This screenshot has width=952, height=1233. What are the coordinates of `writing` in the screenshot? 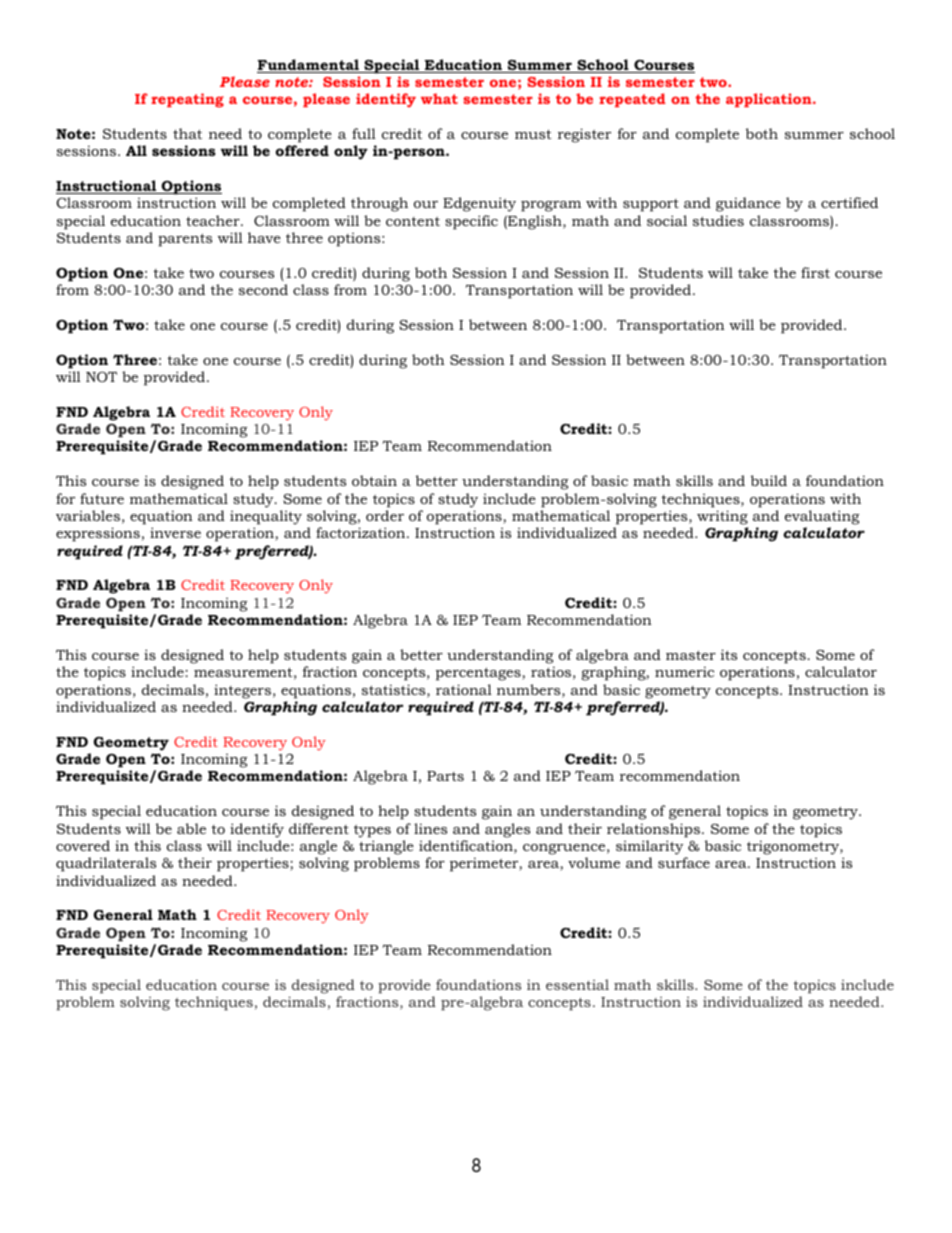 It's located at (722, 517).
